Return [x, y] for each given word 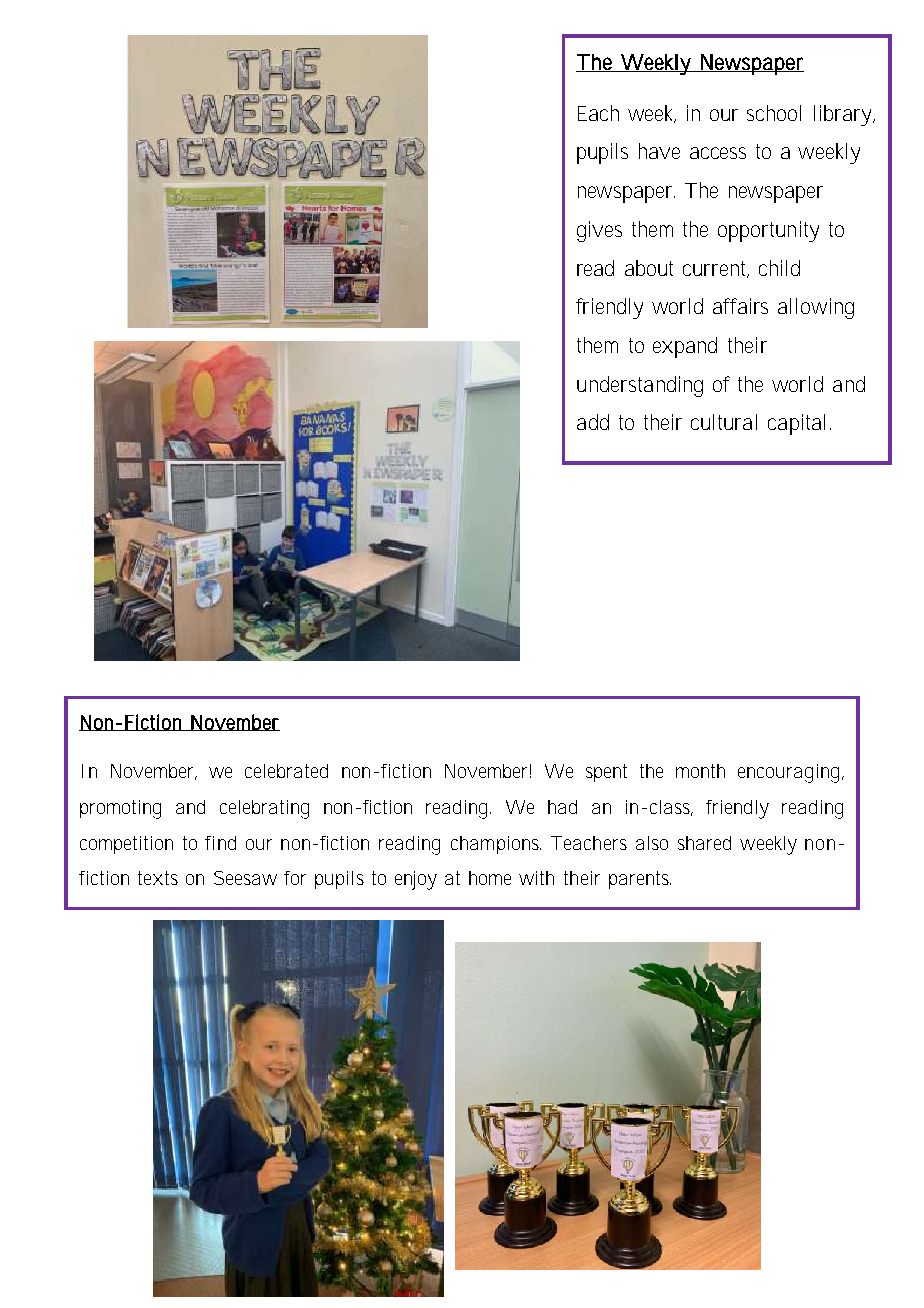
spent [606, 773]
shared [704, 843]
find [220, 843]
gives [599, 231]
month [700, 771]
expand [685, 347]
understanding [640, 386]
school [774, 113]
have [659, 151]
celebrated [286, 771]
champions [496, 845]
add [593, 422]
